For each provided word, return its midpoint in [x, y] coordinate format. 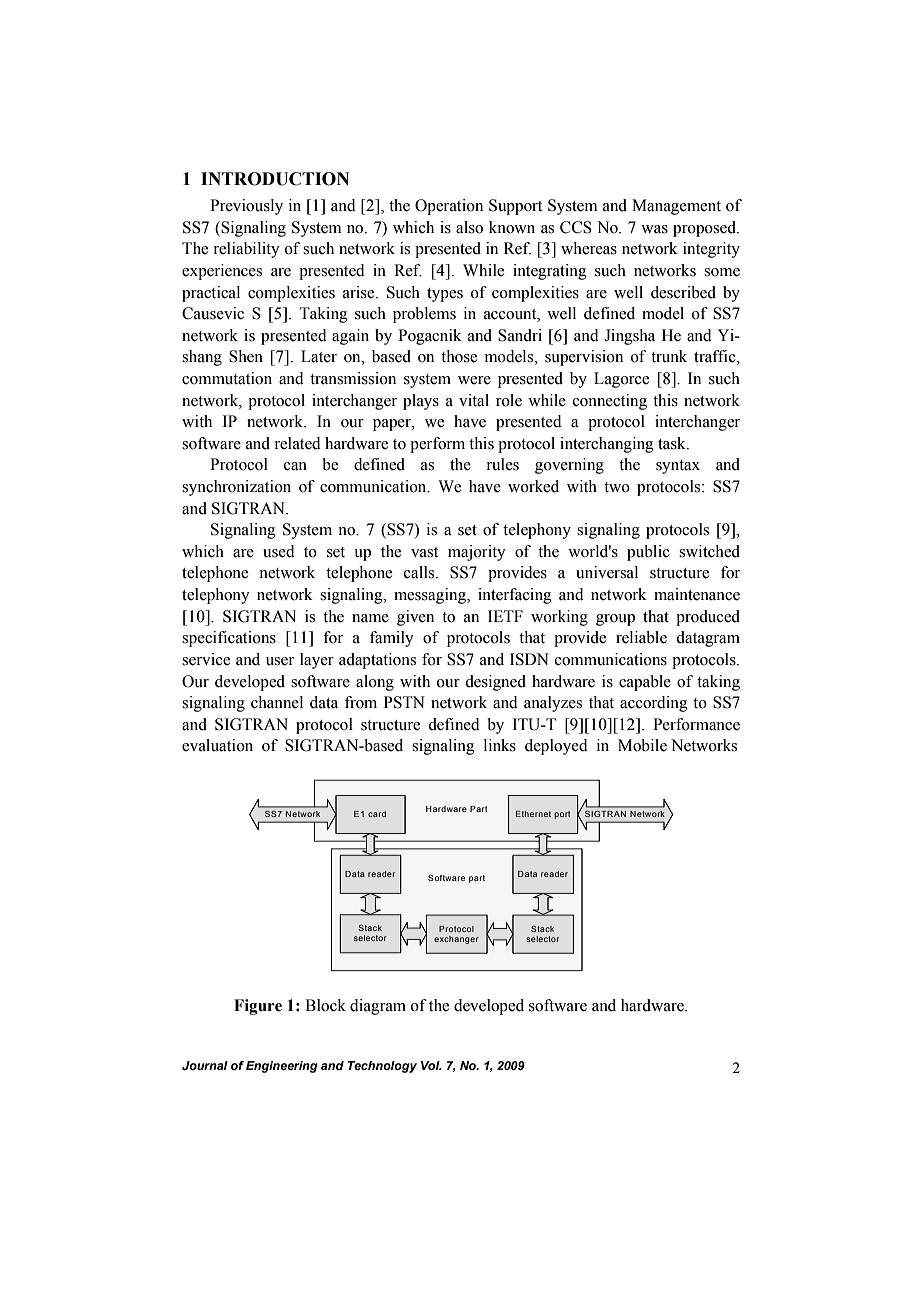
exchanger [456, 940]
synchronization [236, 488]
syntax [678, 467]
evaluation [217, 745]
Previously [246, 207]
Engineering [282, 1067]
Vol [431, 1065]
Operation [449, 207]
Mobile [642, 745]
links [500, 745]
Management [676, 207]
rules [502, 464]
